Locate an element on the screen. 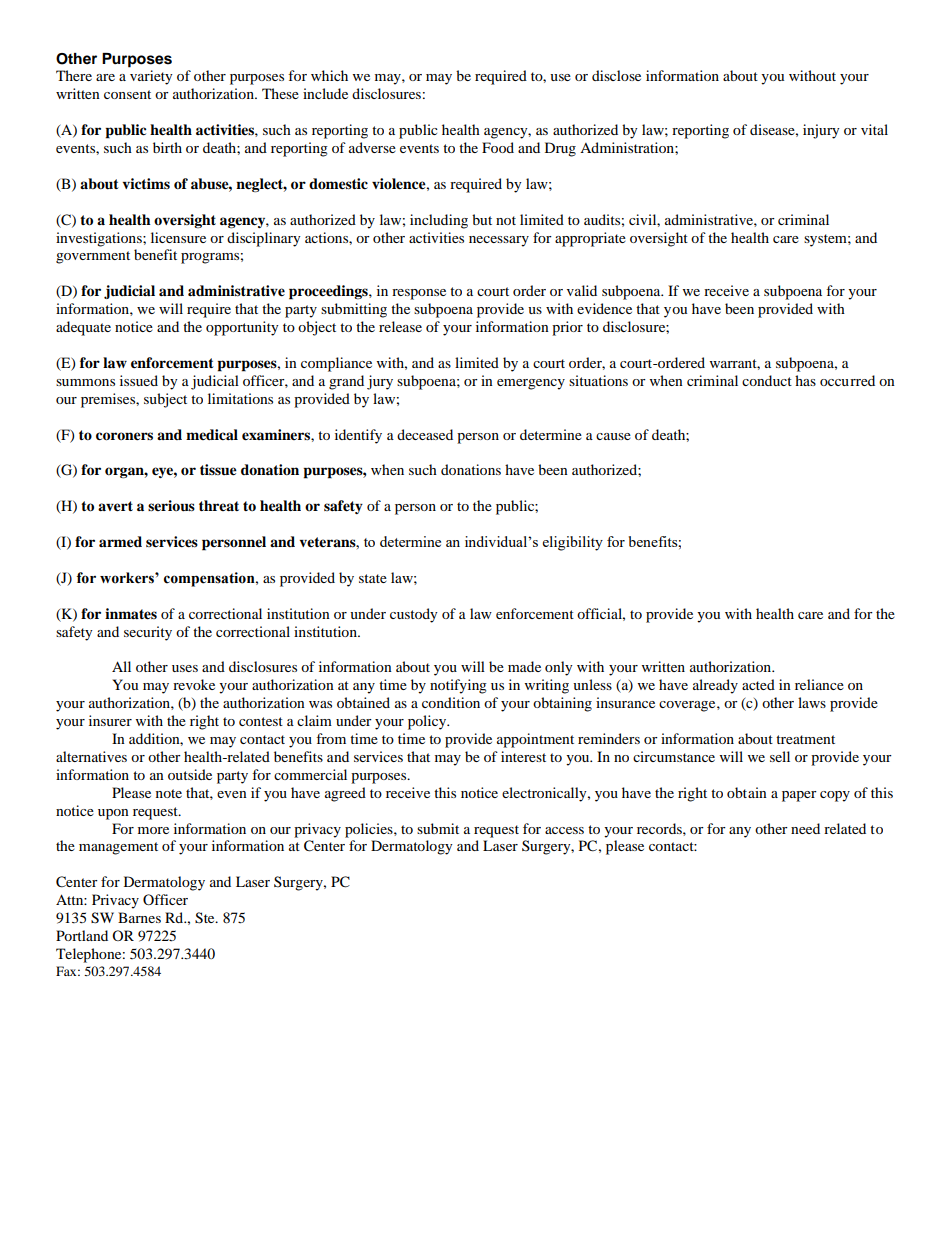 Image resolution: width=952 pixels, height=1233 pixels. appropriate is located at coordinates (590, 239).
